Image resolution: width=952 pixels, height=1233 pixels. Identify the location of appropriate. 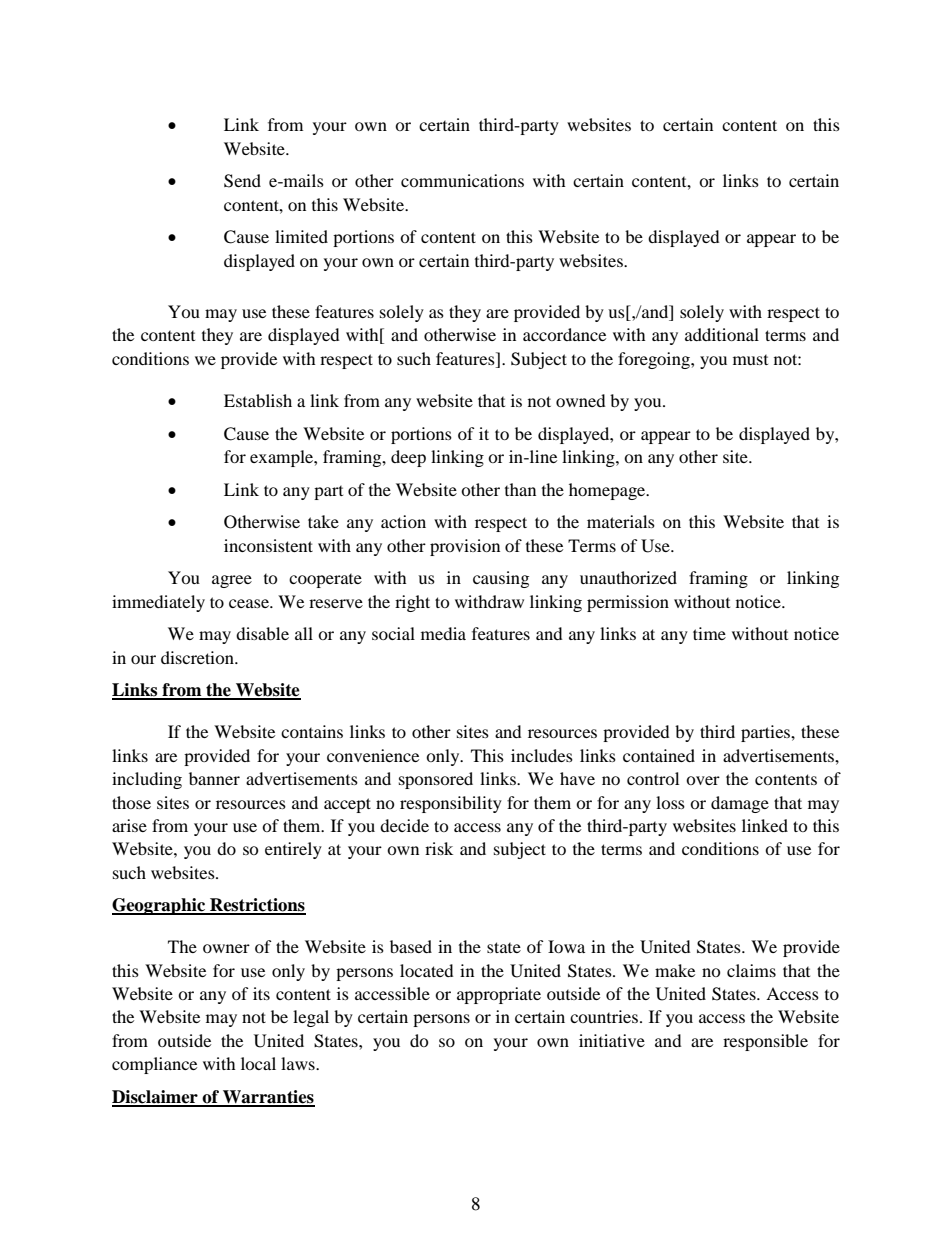
(499, 995).
